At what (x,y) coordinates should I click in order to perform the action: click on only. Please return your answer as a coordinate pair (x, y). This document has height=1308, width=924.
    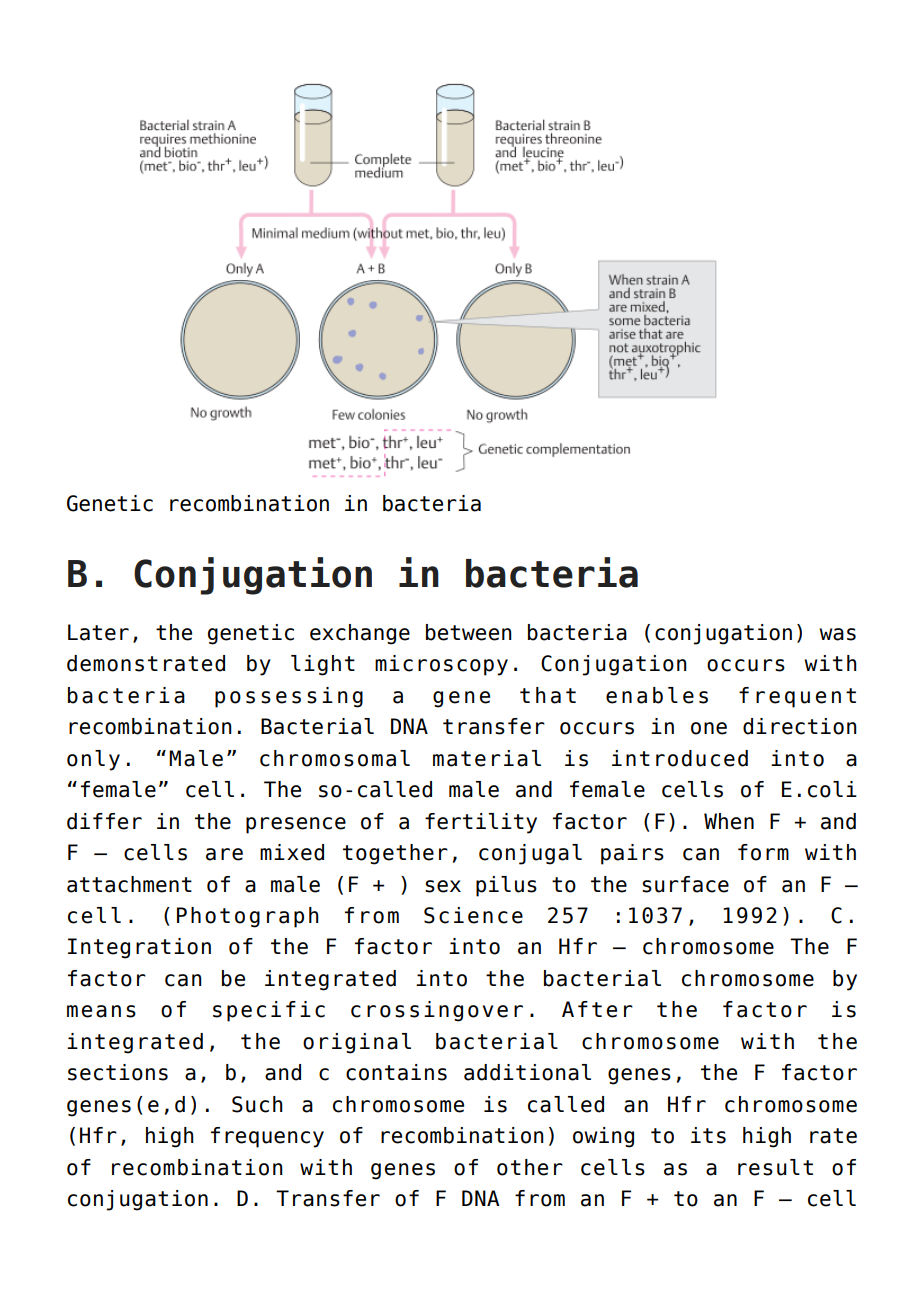
    Looking at the image, I should click on (93, 760).
